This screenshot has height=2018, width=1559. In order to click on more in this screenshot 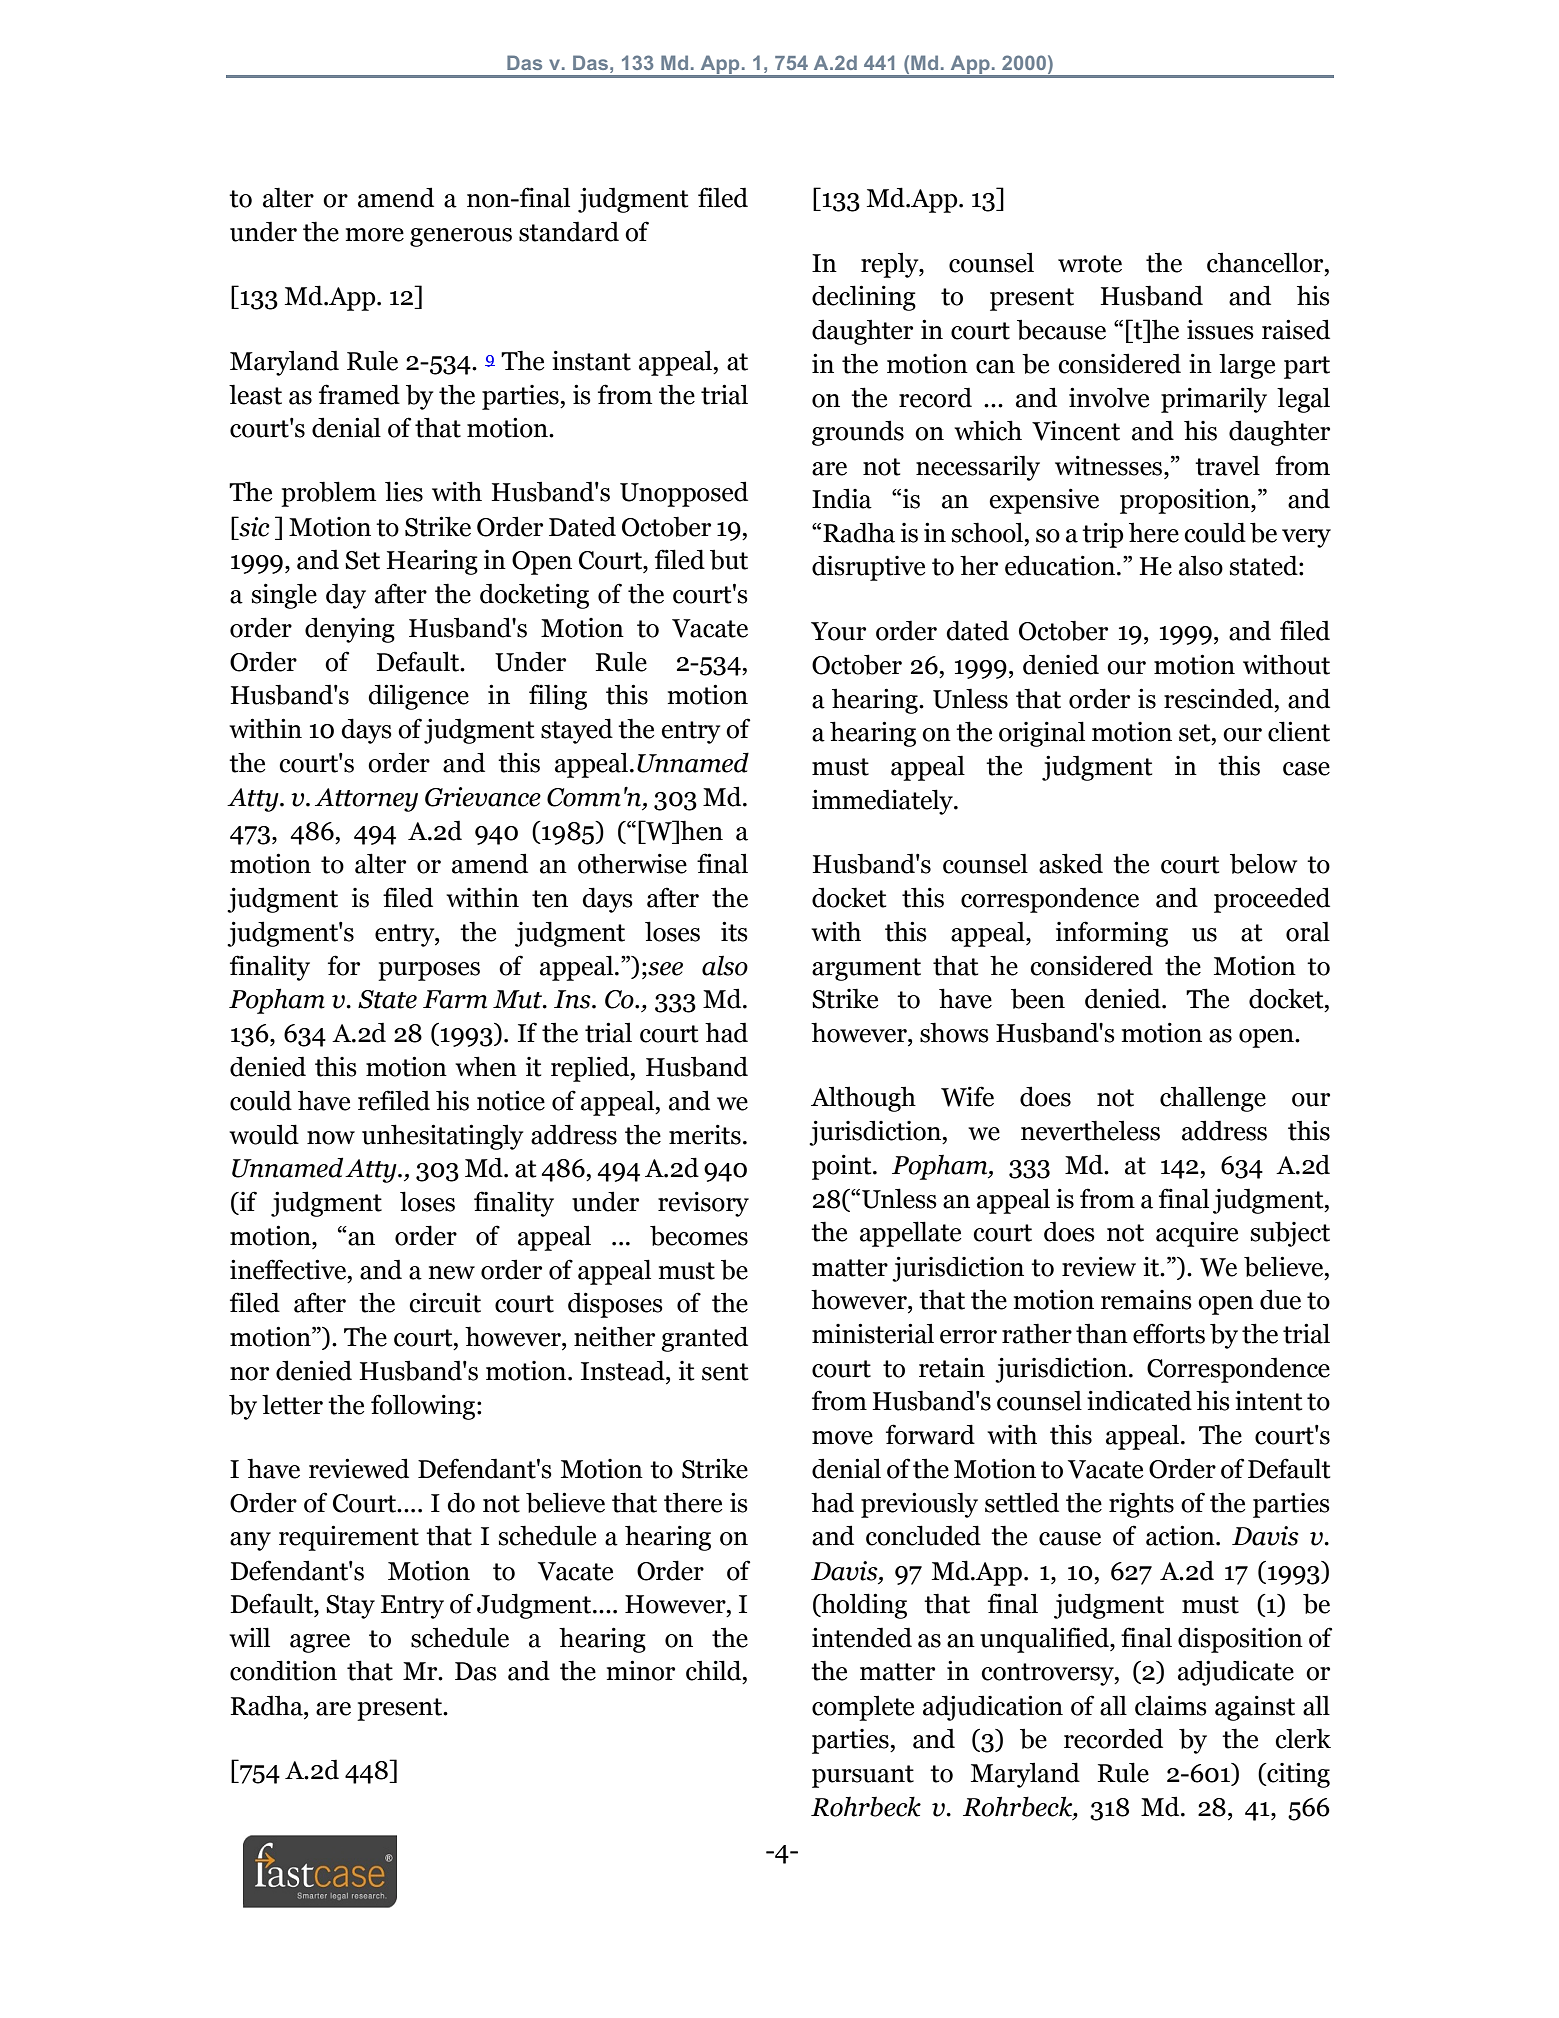, I will do `click(375, 235)`.
